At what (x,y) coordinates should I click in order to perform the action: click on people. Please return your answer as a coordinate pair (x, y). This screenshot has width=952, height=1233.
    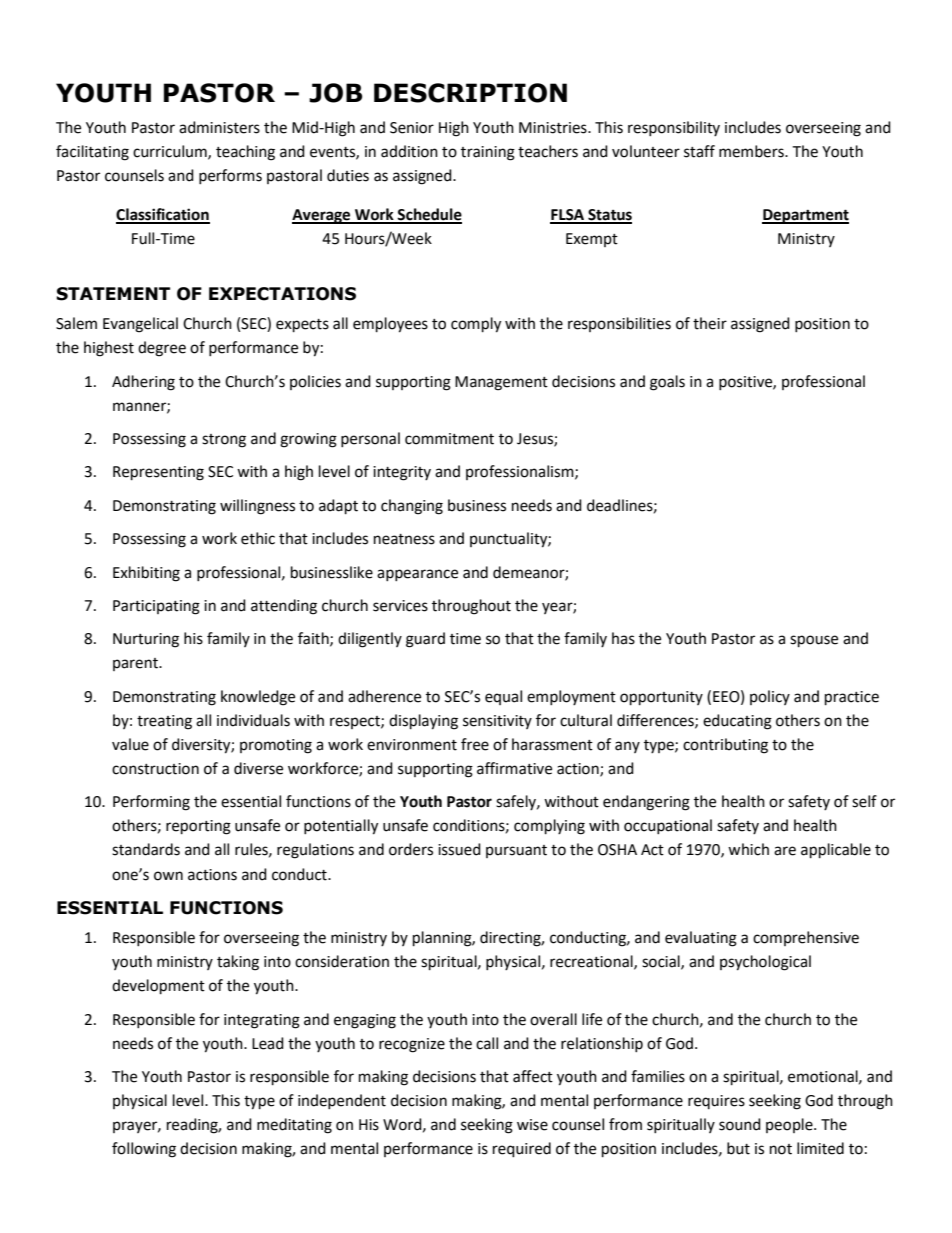
    Looking at the image, I should click on (790, 1125).
